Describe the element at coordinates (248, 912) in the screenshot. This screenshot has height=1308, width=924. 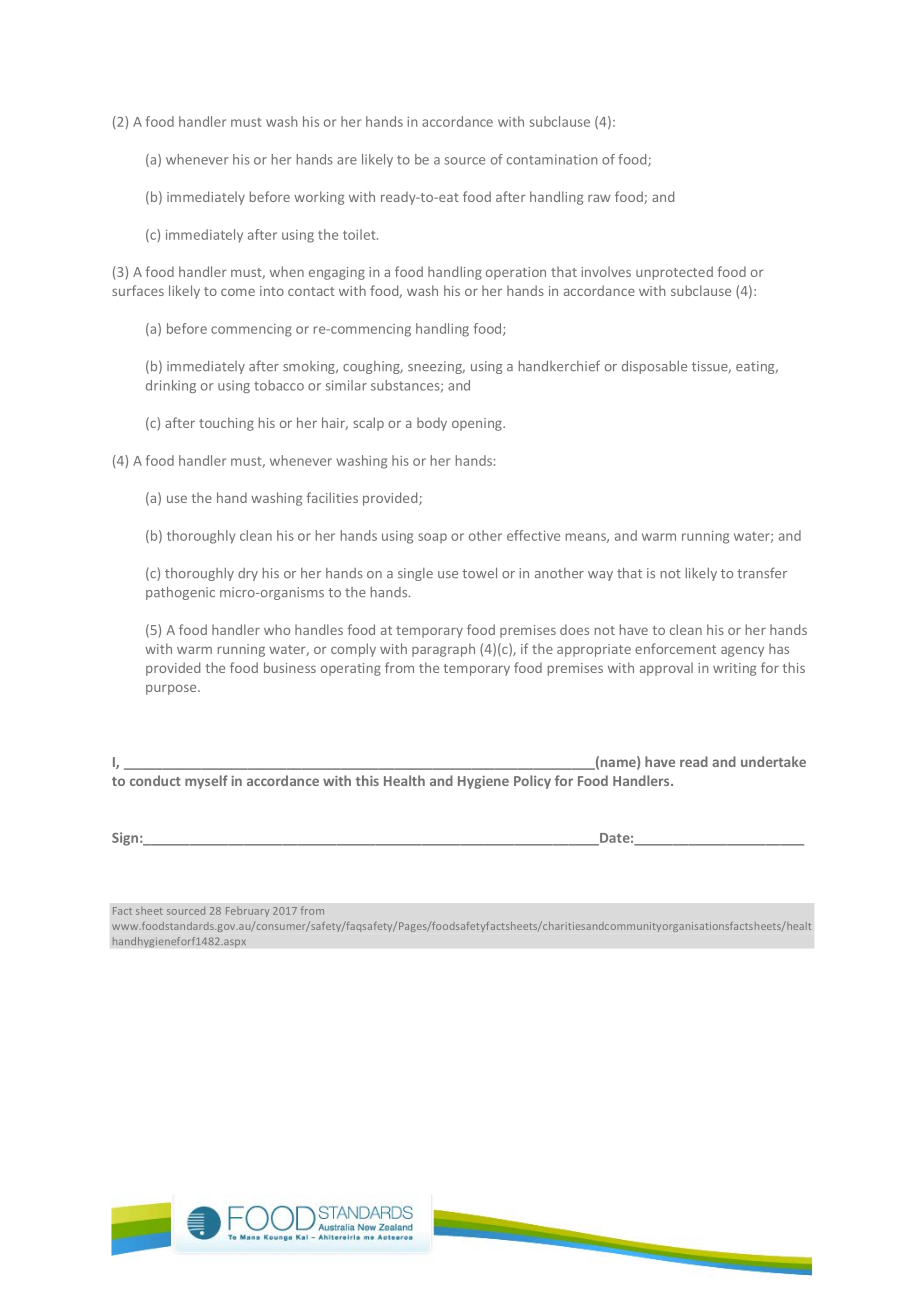
I see `February` at that location.
